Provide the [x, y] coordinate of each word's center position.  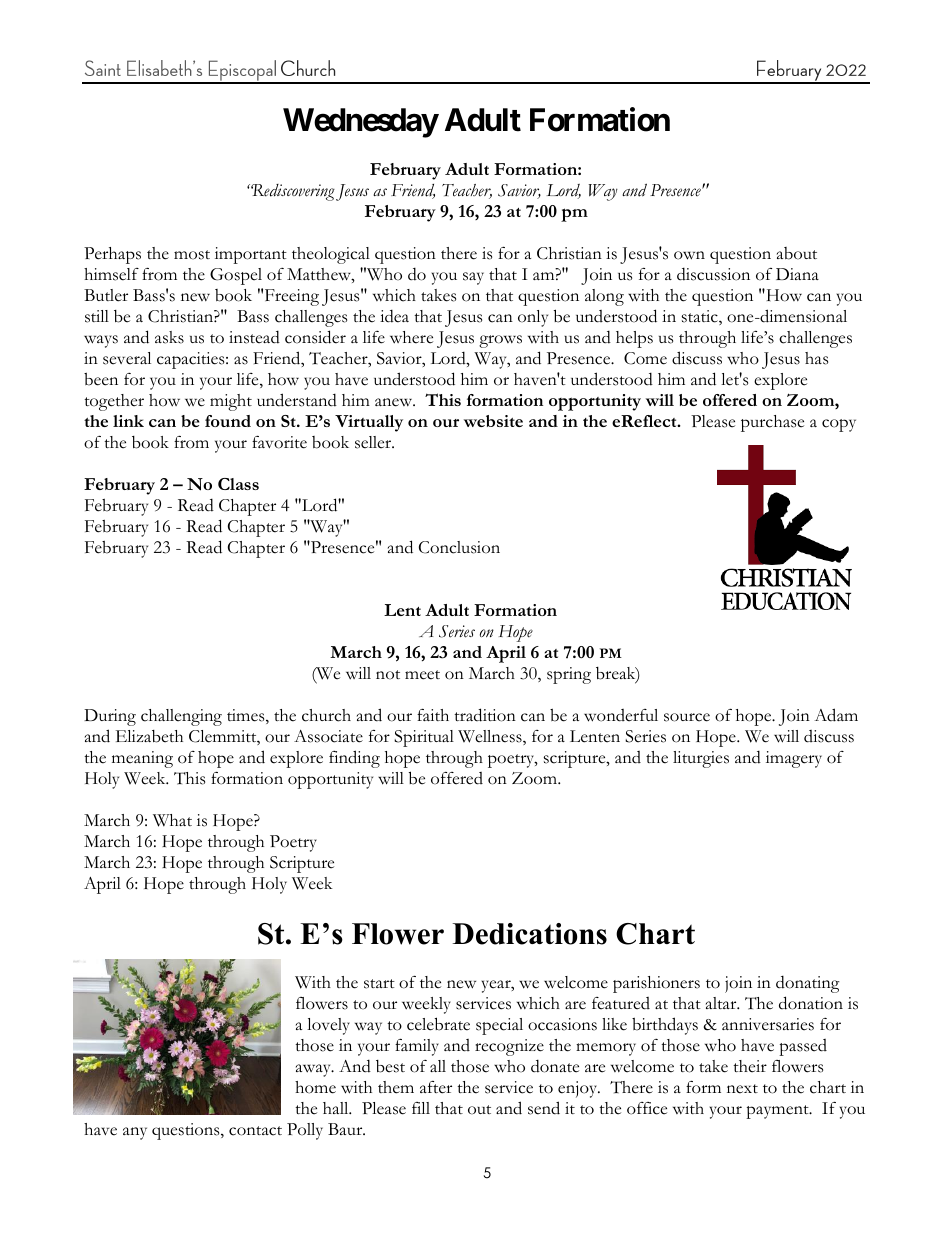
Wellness [491, 737]
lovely [328, 1026]
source [687, 717]
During [110, 717]
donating [808, 984]
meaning [142, 759]
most [192, 255]
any [135, 1133]
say [473, 278]
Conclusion [459, 547]
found [228, 421]
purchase [772, 423]
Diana [797, 274]
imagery [794, 759]
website [493, 421]
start [379, 984]
